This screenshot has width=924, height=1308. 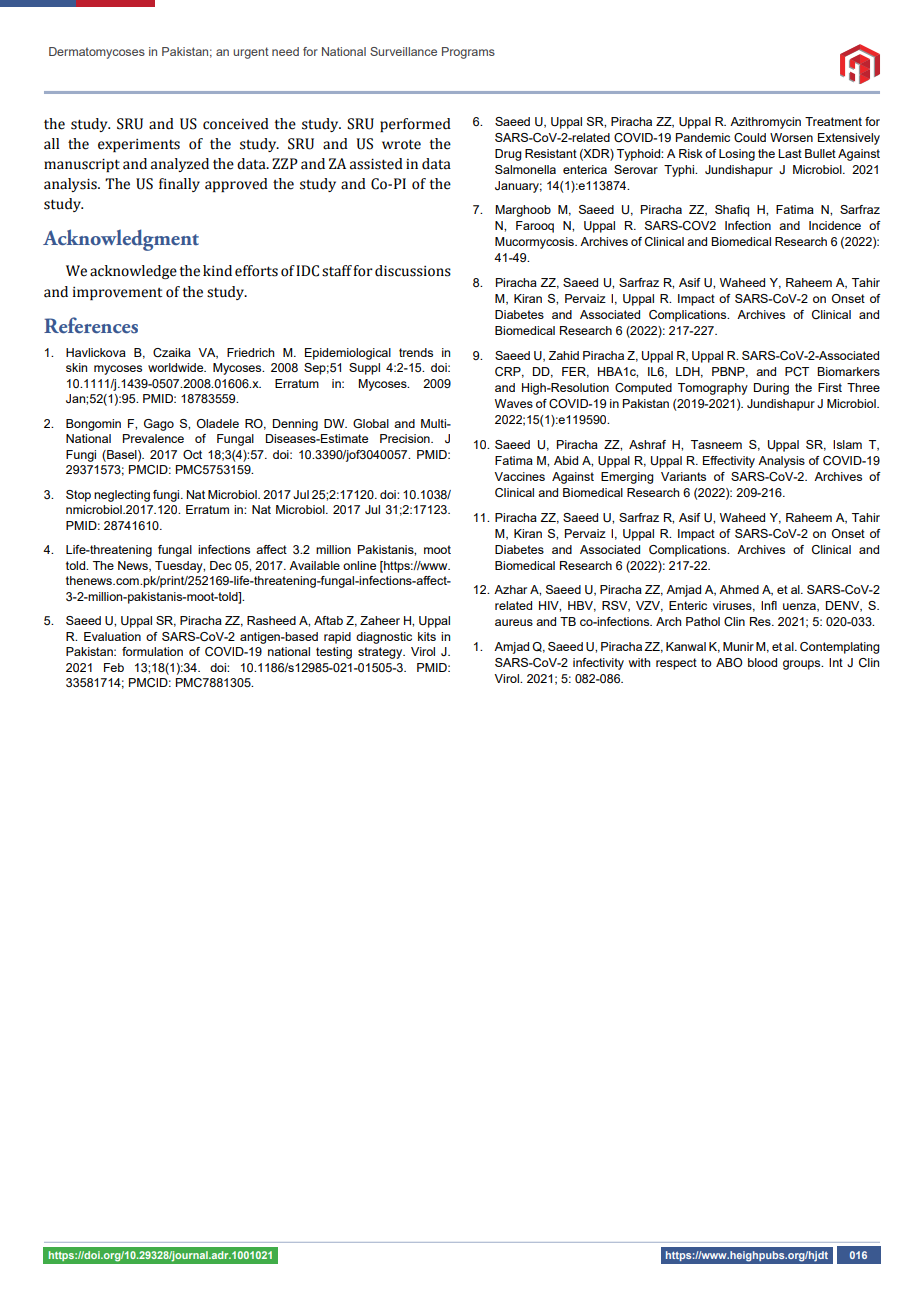 What do you see at coordinates (525, 169) in the screenshot?
I see `Salmonella` at bounding box center [525, 169].
